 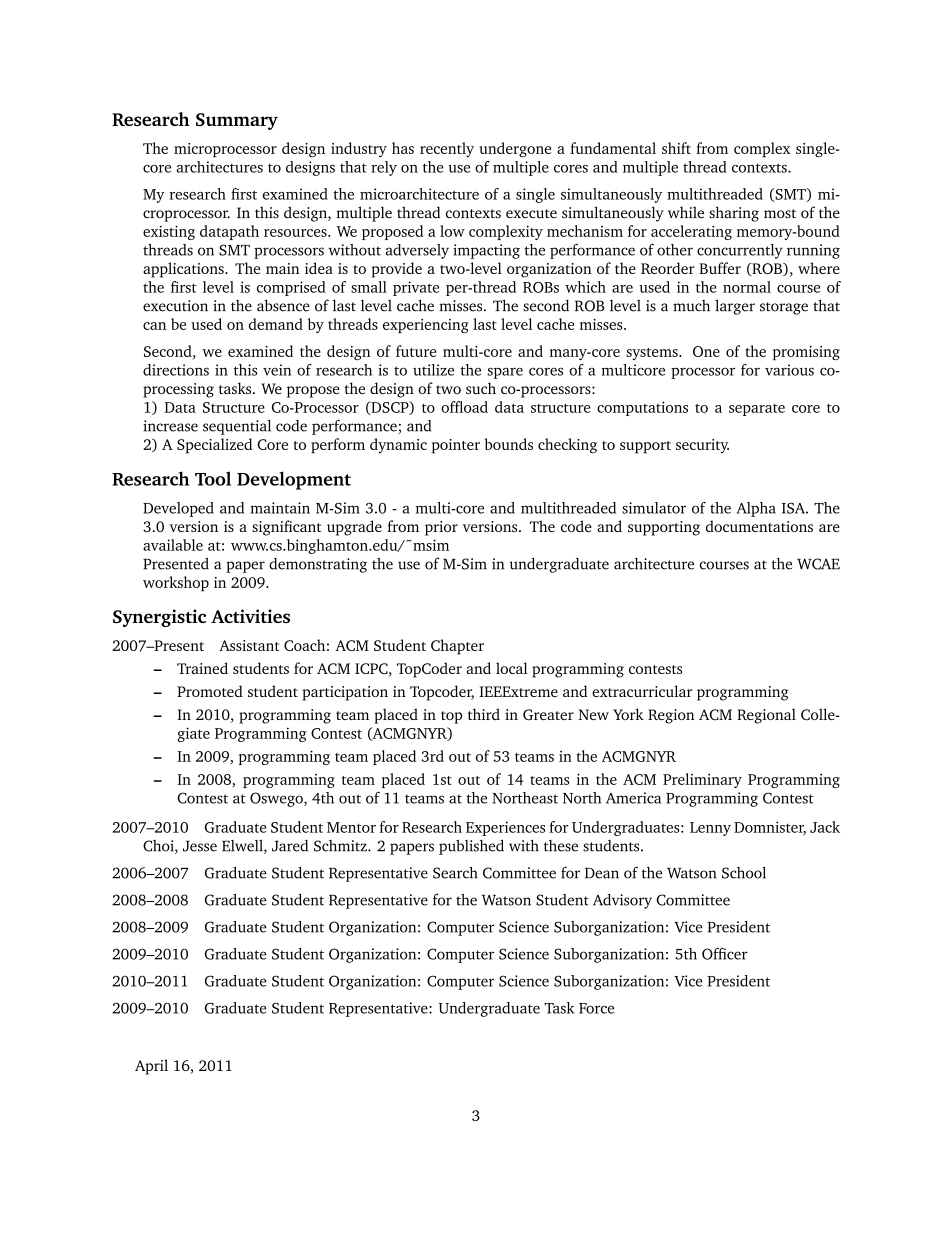 I want to click on Summary, so click(x=237, y=121).
